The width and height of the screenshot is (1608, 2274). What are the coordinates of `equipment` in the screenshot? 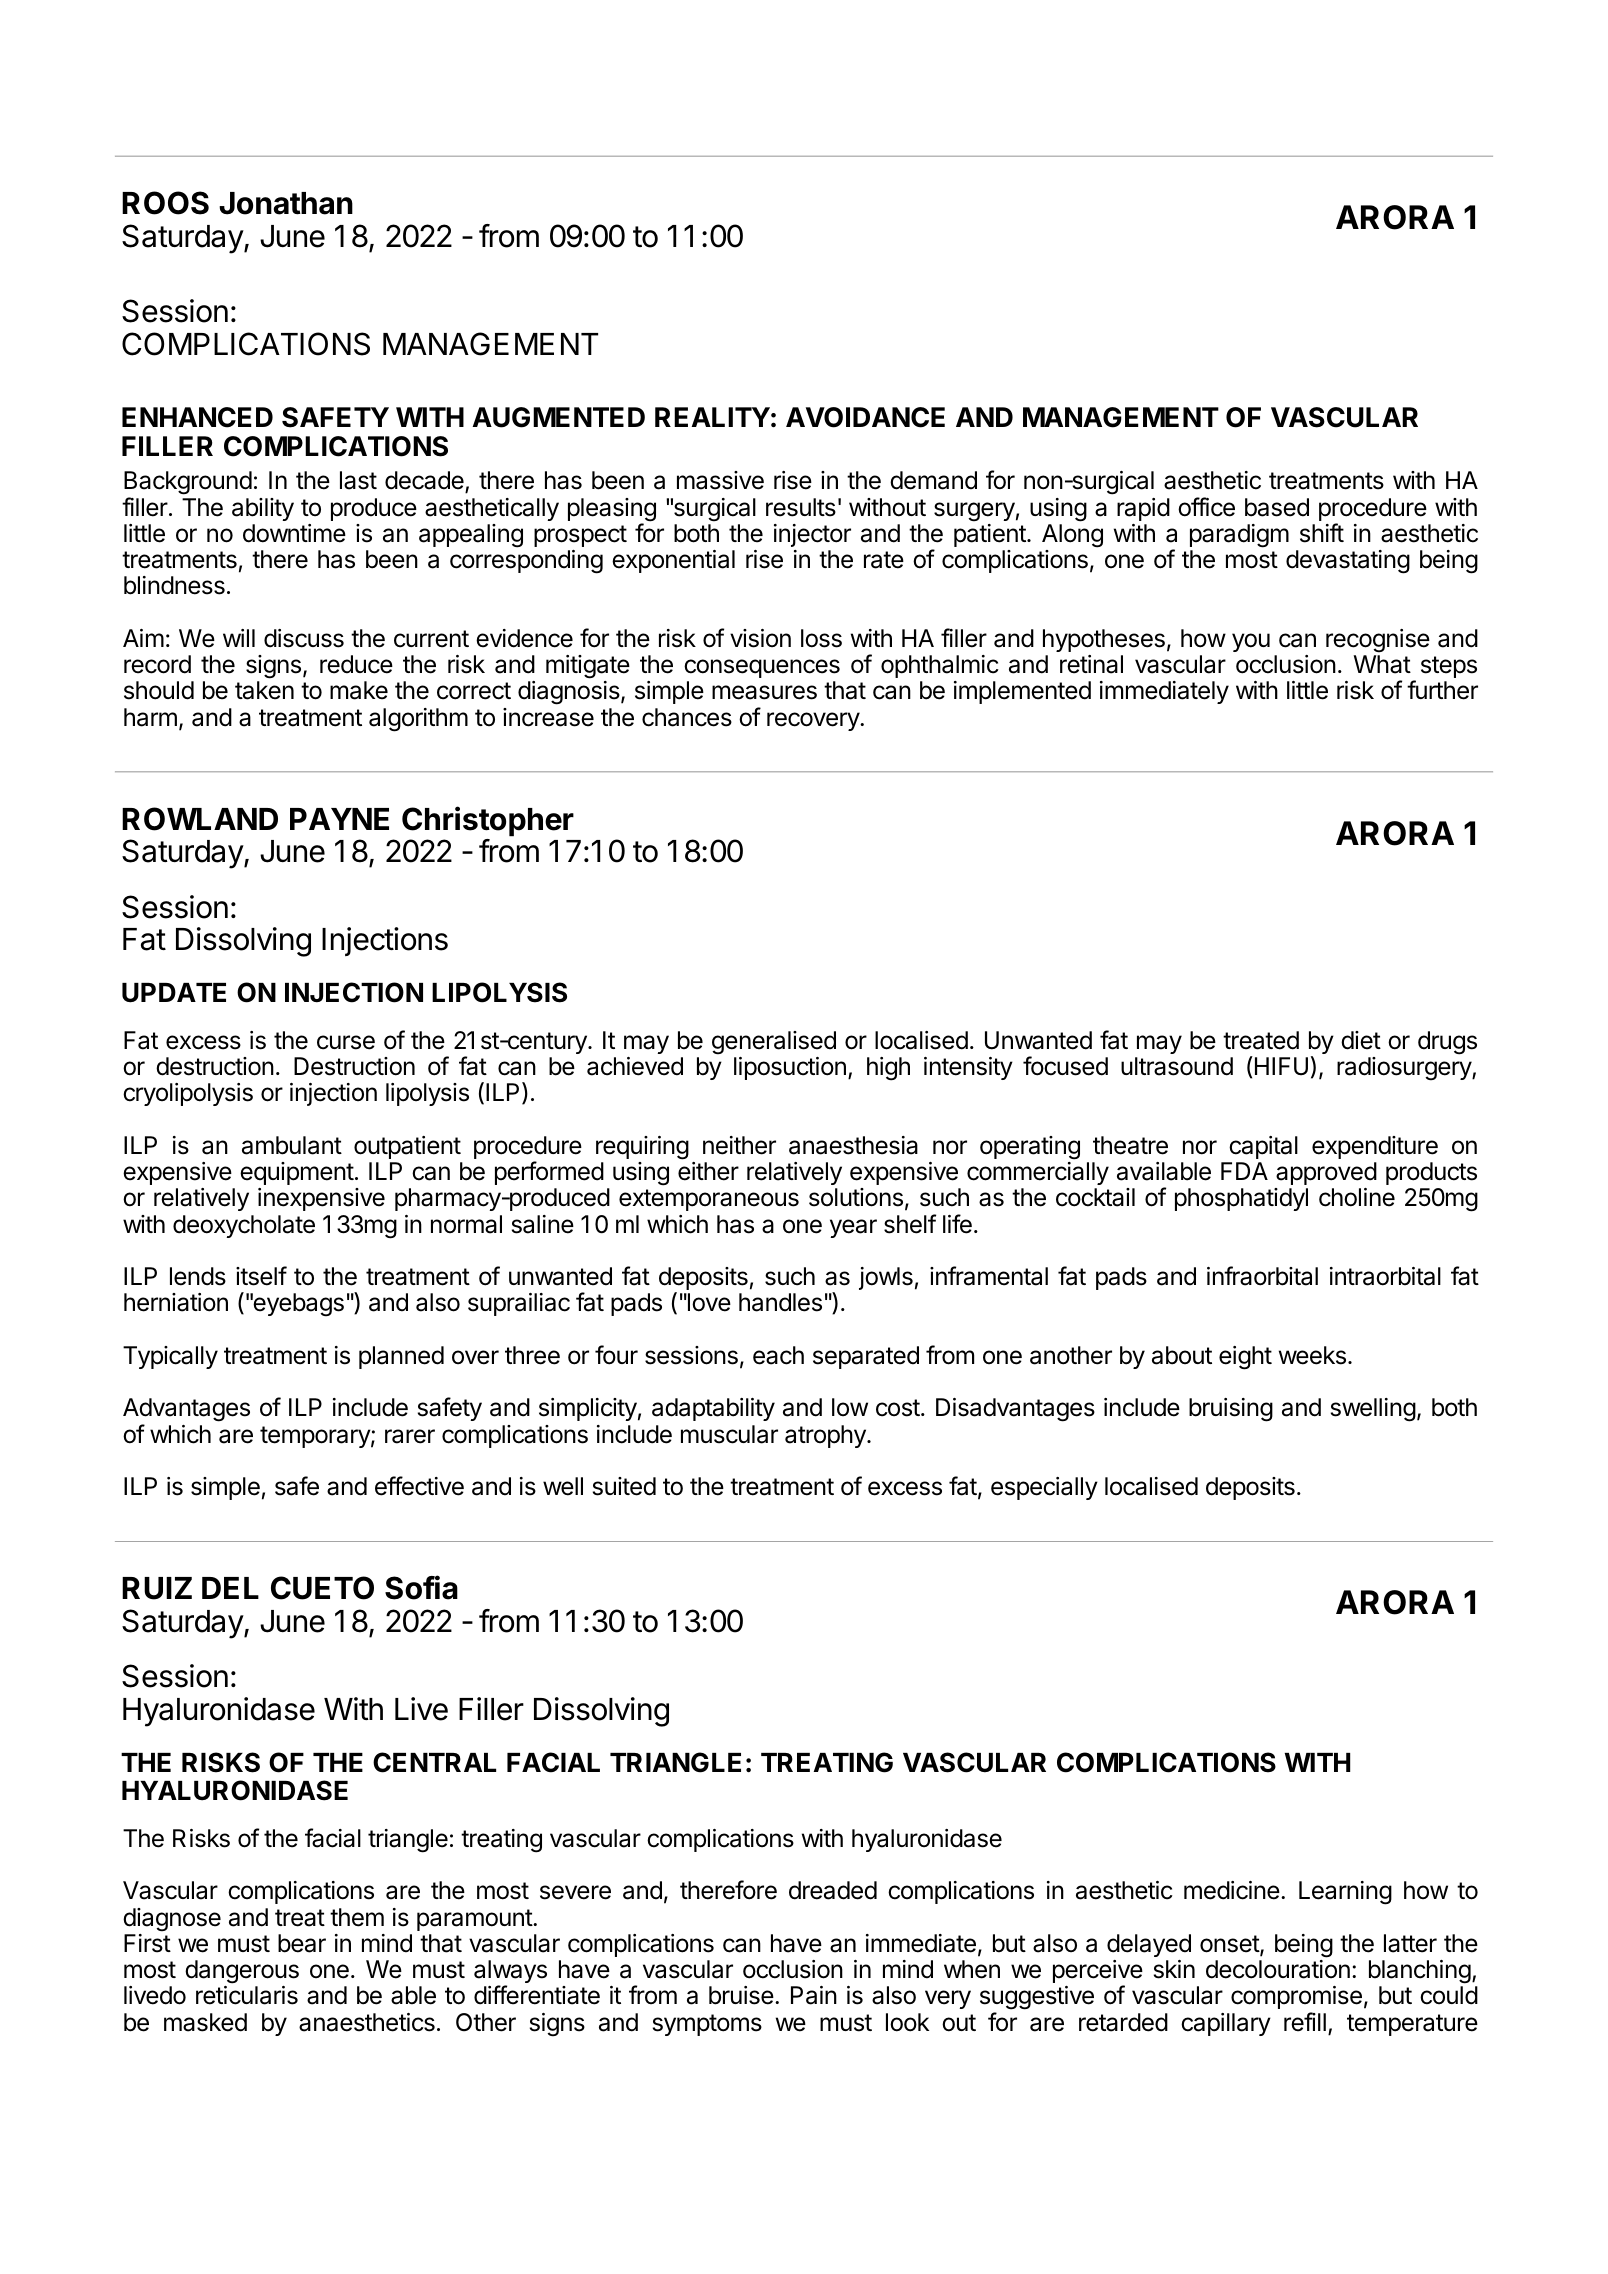 It's located at (297, 1173).
